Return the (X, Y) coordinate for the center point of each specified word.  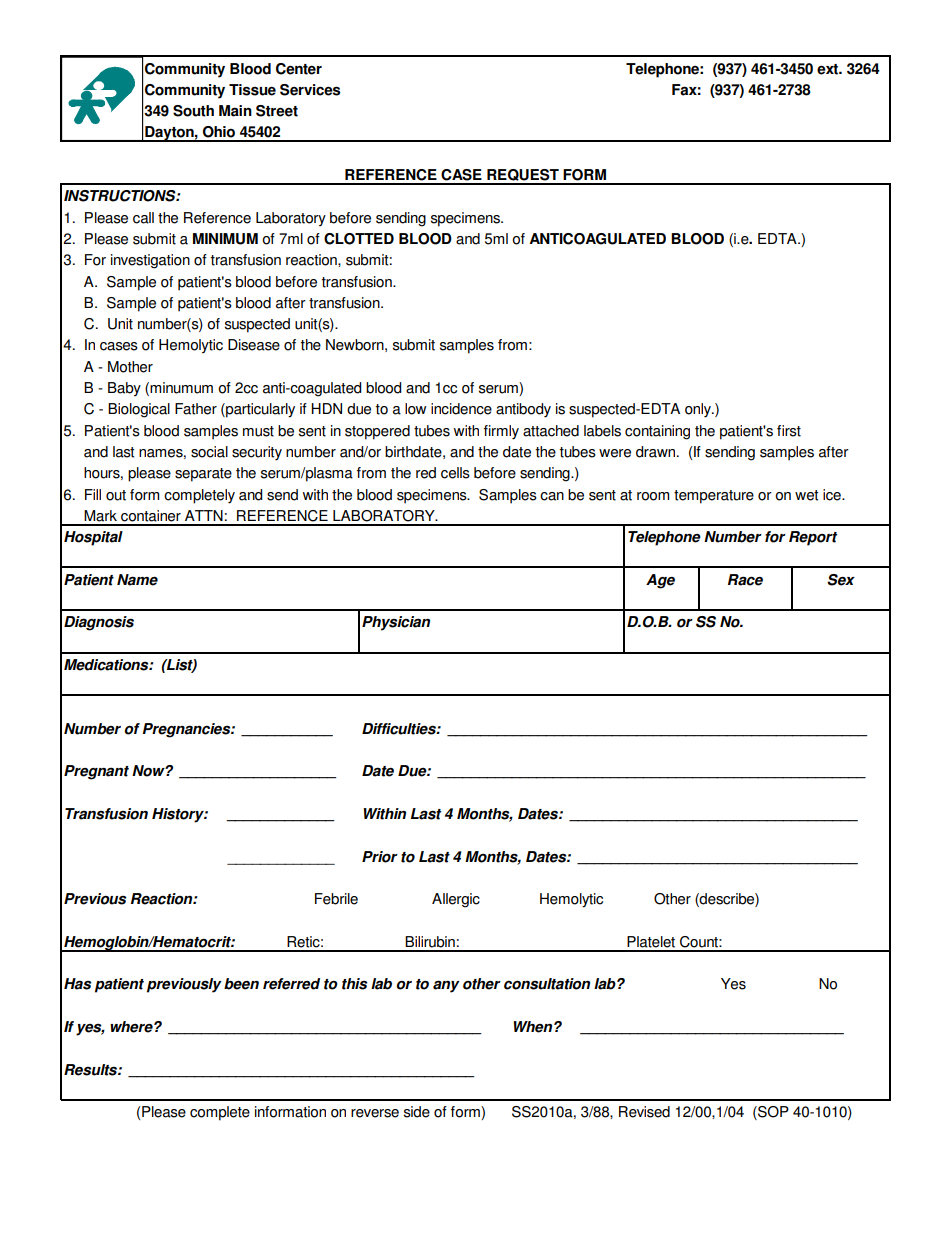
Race (745, 580)
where (132, 1027)
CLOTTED (359, 239)
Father (196, 409)
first (789, 431)
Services (310, 90)
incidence (461, 409)
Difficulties (400, 729)
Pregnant (96, 772)
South (193, 111)
